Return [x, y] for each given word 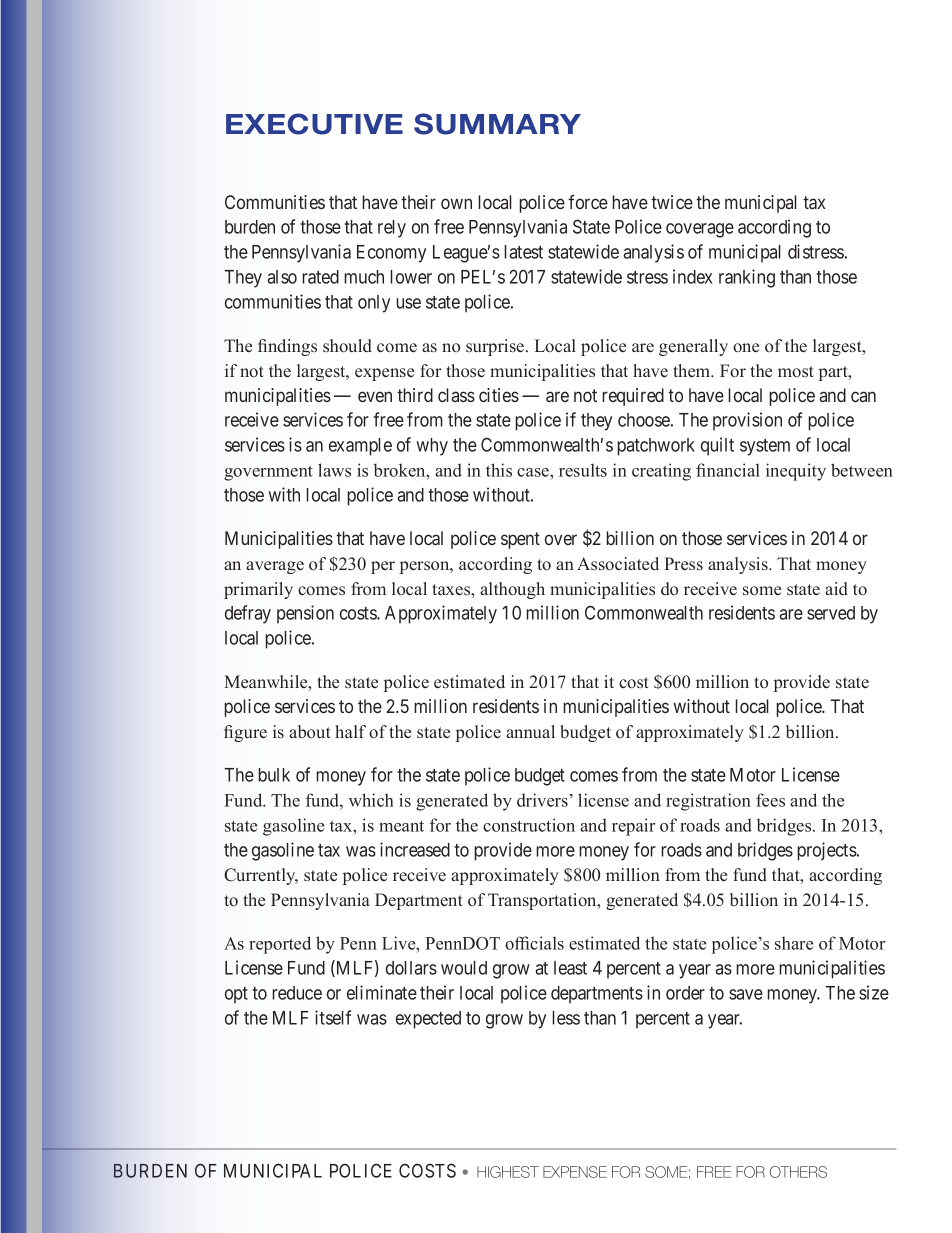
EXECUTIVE [314, 124]
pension [305, 614]
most [796, 372]
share [794, 943]
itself [333, 1017]
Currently [261, 876]
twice [672, 202]
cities [499, 395]
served [831, 613]
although [512, 590]
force [588, 202]
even [375, 396]
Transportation [543, 901]
